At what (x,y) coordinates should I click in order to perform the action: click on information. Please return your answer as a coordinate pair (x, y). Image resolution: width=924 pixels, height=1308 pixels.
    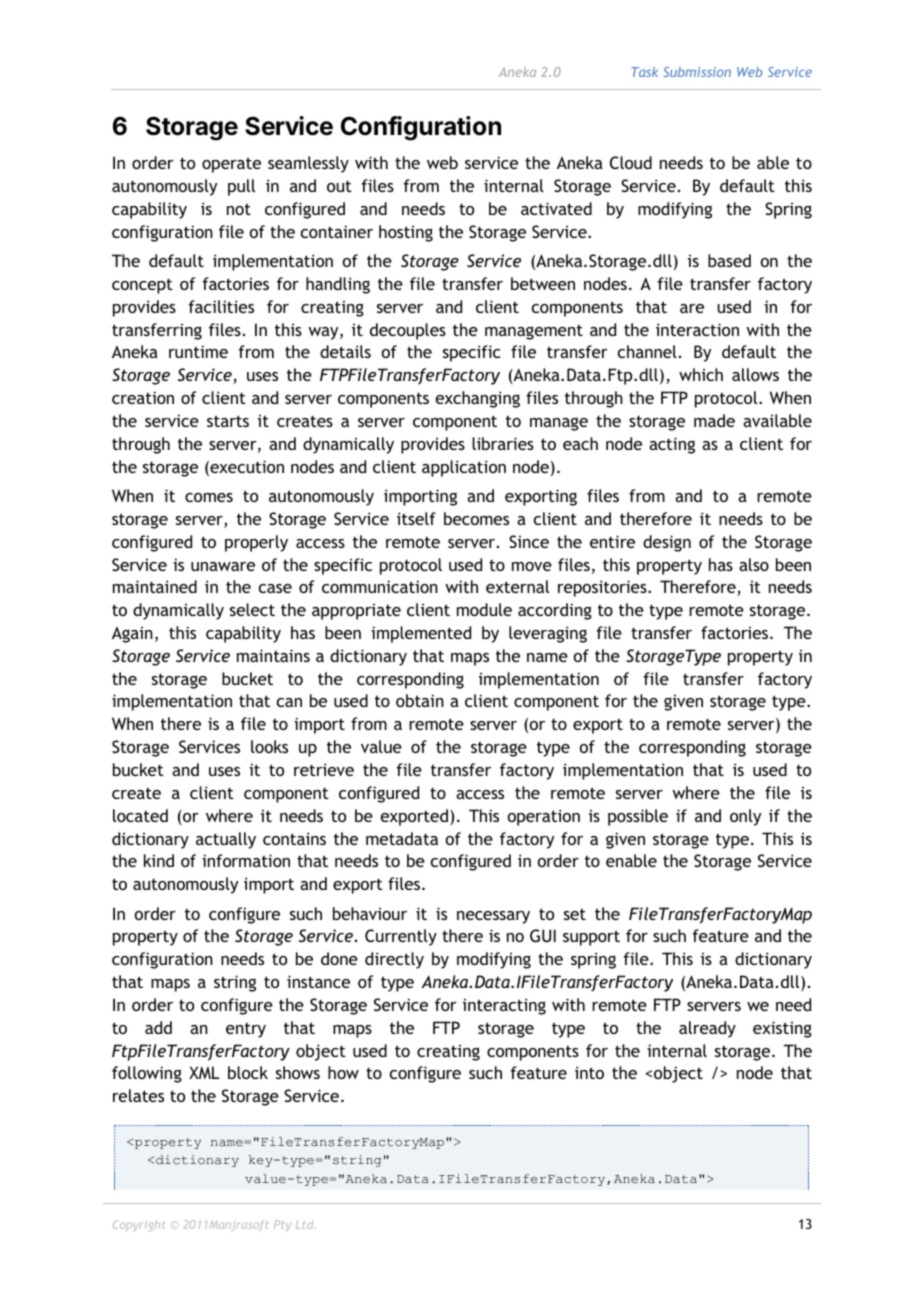
    Looking at the image, I should click on (246, 860).
